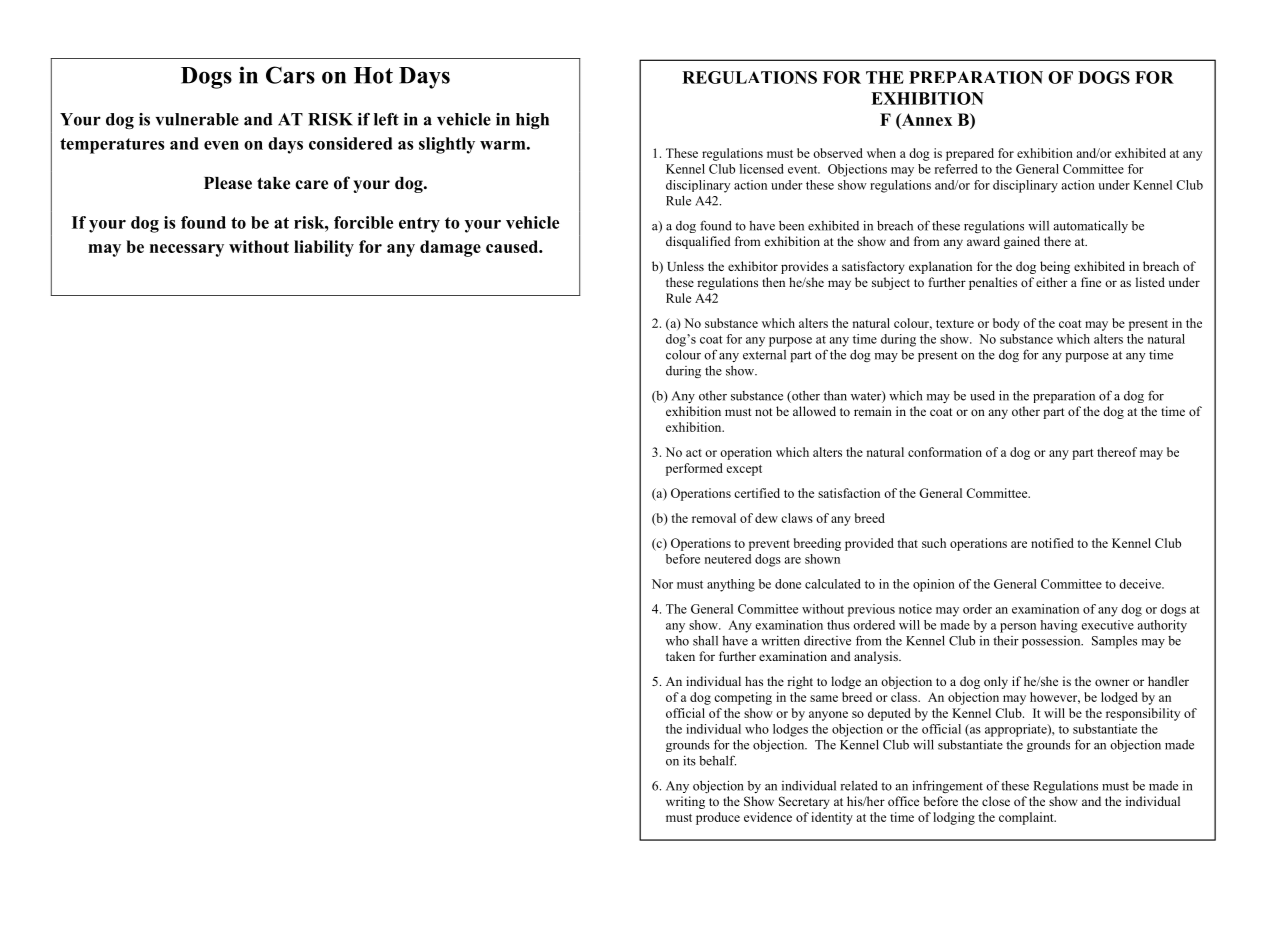  I want to click on being, so click(1055, 267).
